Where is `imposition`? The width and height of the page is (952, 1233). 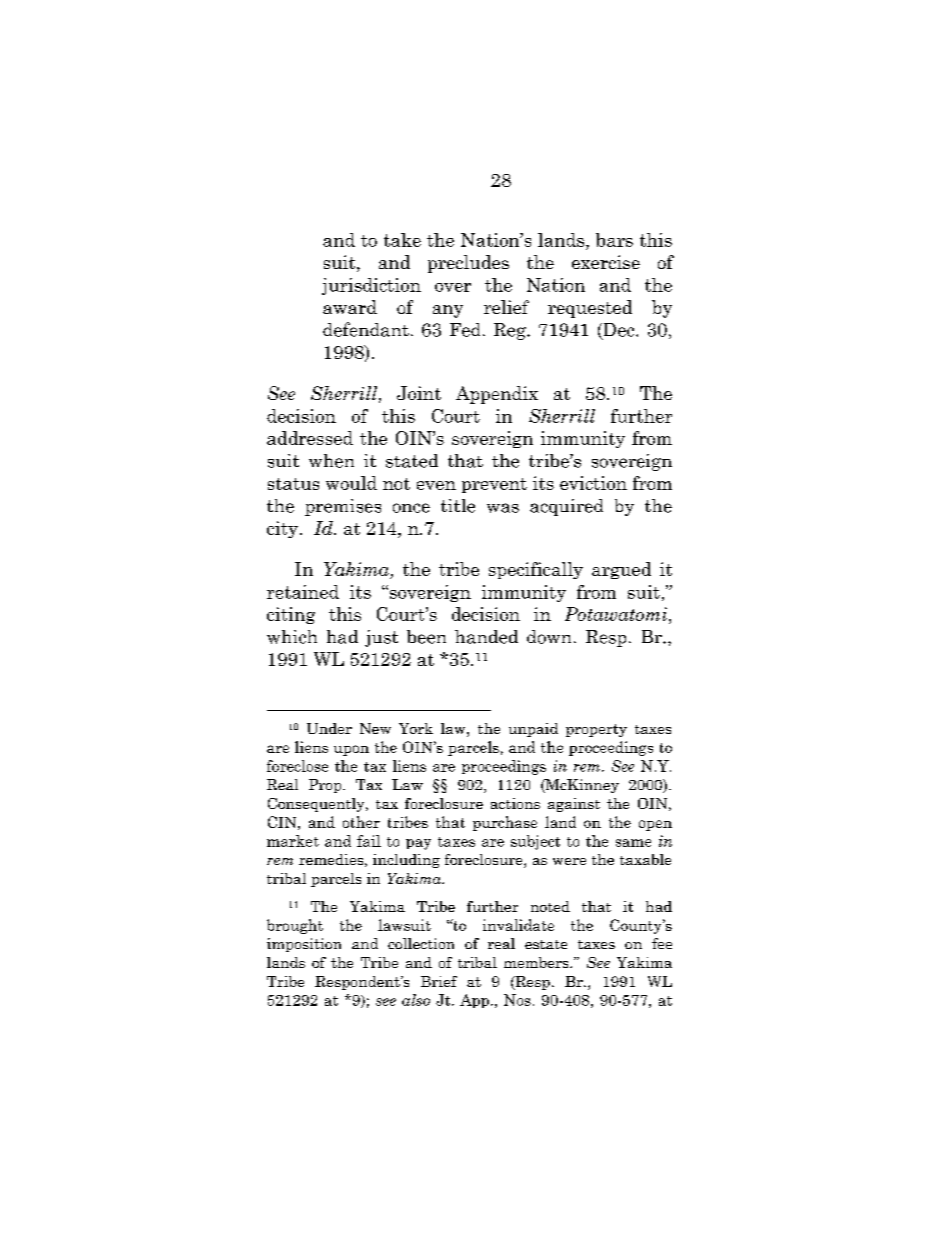 imposition is located at coordinates (304, 945).
